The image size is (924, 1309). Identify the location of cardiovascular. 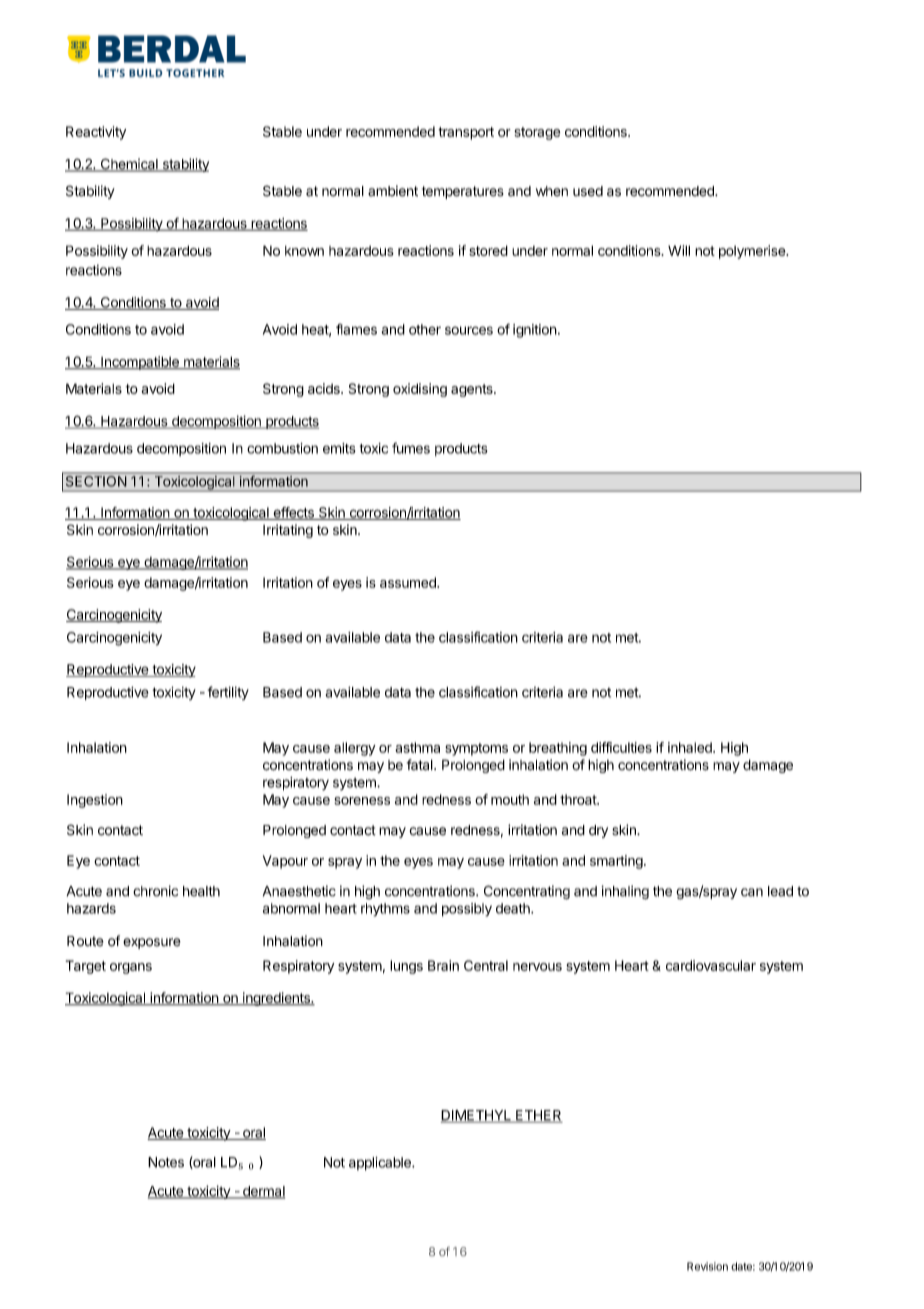
(711, 965).
